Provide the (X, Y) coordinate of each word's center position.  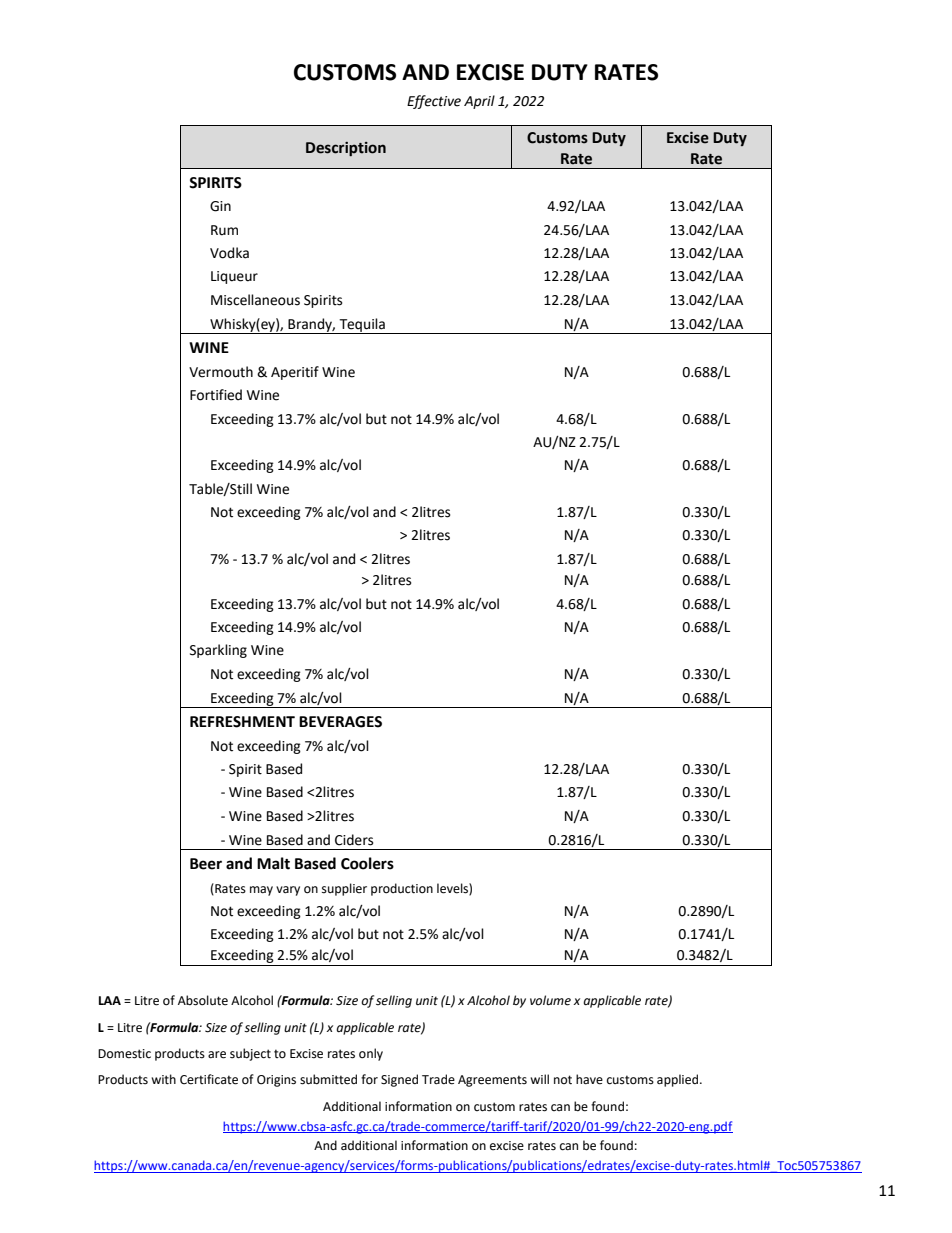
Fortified (216, 395)
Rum (224, 230)
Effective (434, 102)
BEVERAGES (340, 722)
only (371, 1054)
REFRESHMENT (242, 722)
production (402, 889)
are (217, 1055)
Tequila (362, 326)
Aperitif (295, 373)
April (479, 102)
